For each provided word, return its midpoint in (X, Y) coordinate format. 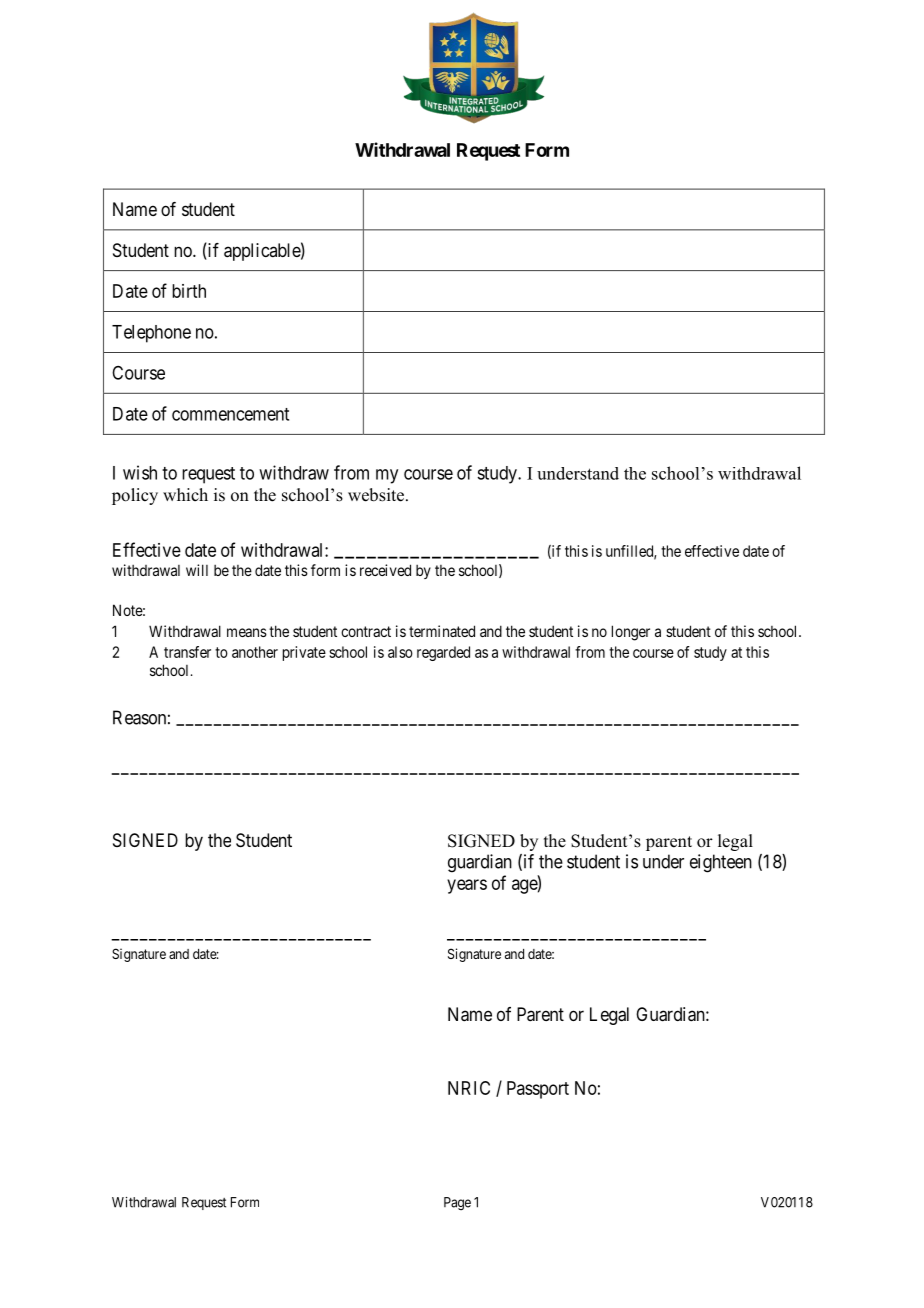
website (377, 495)
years (467, 886)
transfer (187, 652)
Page (457, 1203)
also (400, 652)
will (197, 570)
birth (189, 291)
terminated (442, 631)
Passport (538, 1090)
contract (366, 631)
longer (631, 633)
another (255, 652)
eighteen (721, 863)
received (385, 570)
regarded (443, 653)
